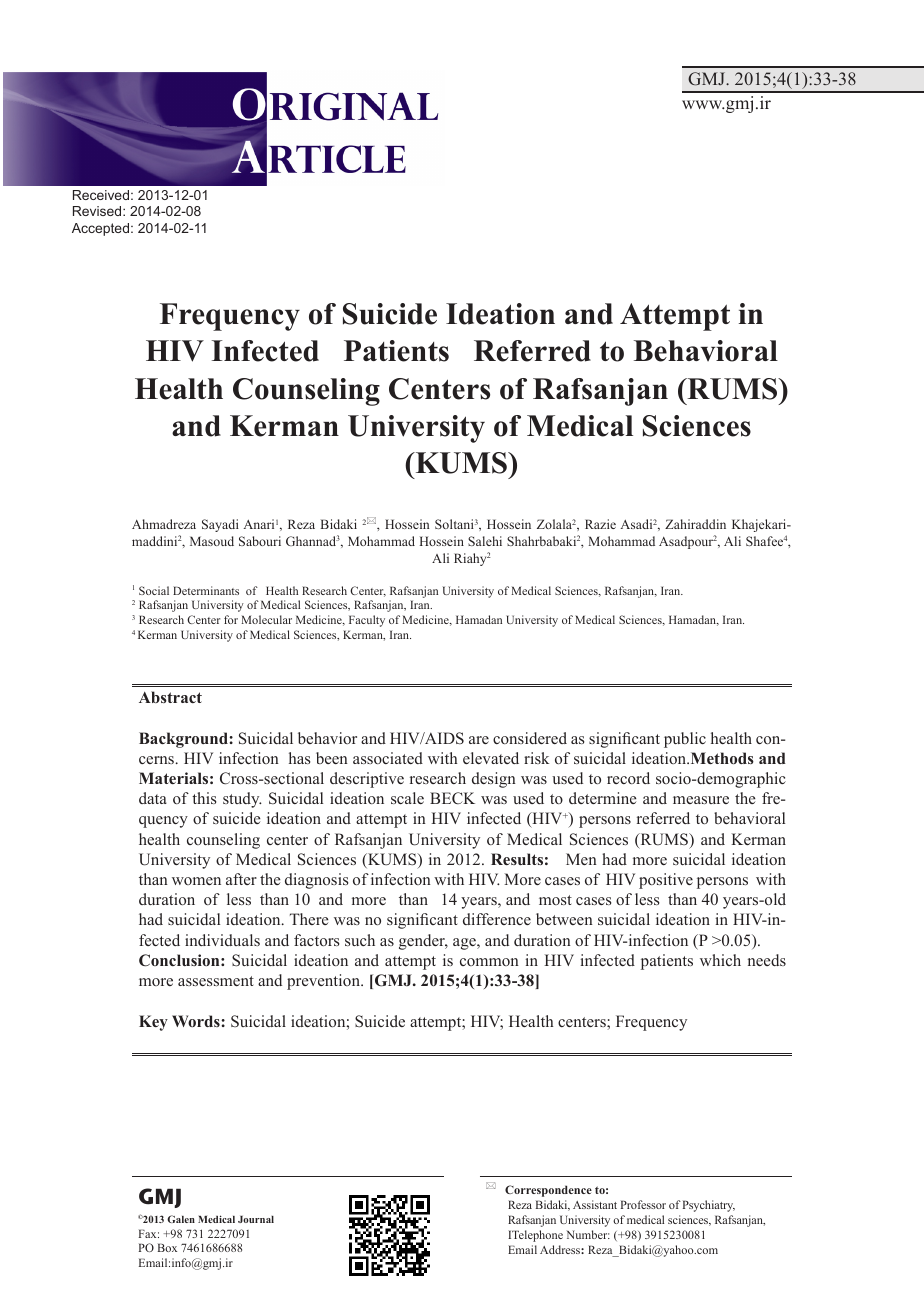  Describe the element at coordinates (685, 740) in the screenshot. I see `public` at that location.
